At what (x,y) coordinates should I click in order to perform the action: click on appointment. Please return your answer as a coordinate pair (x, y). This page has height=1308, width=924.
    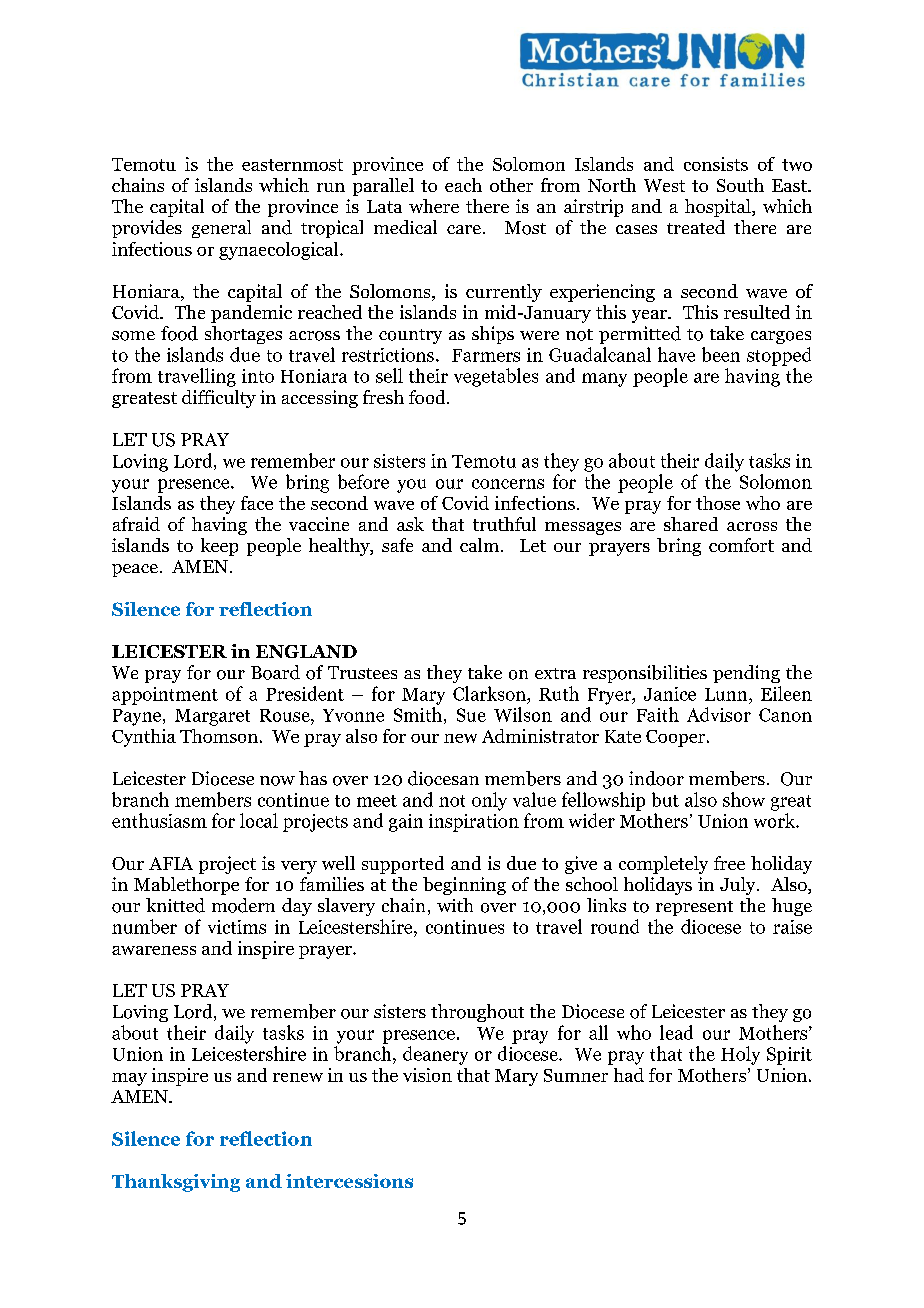
    Looking at the image, I should click on (165, 696).
